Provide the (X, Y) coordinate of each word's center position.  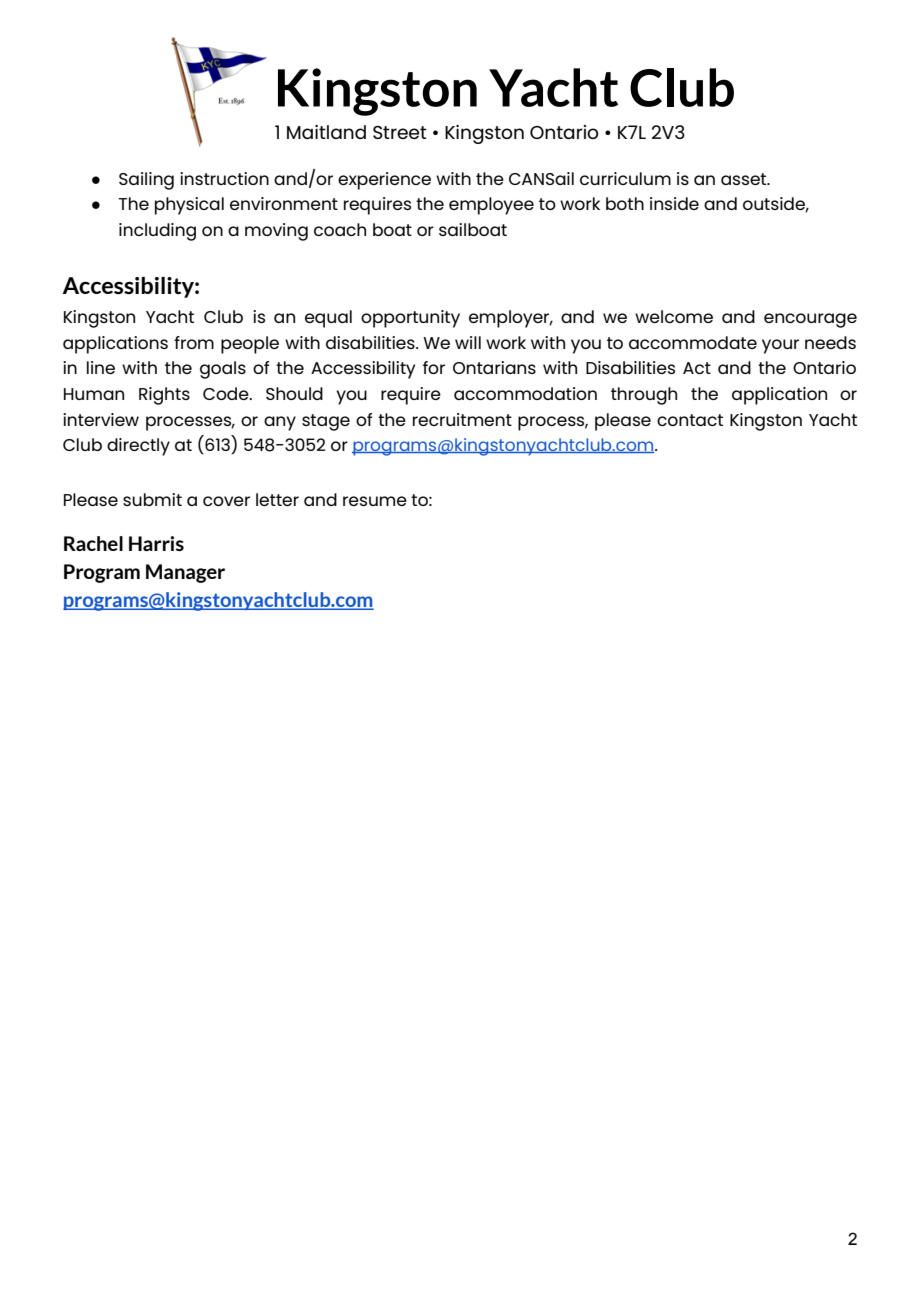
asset (745, 179)
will (468, 342)
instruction (224, 178)
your (780, 346)
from (194, 342)
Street (400, 132)
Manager (185, 573)
